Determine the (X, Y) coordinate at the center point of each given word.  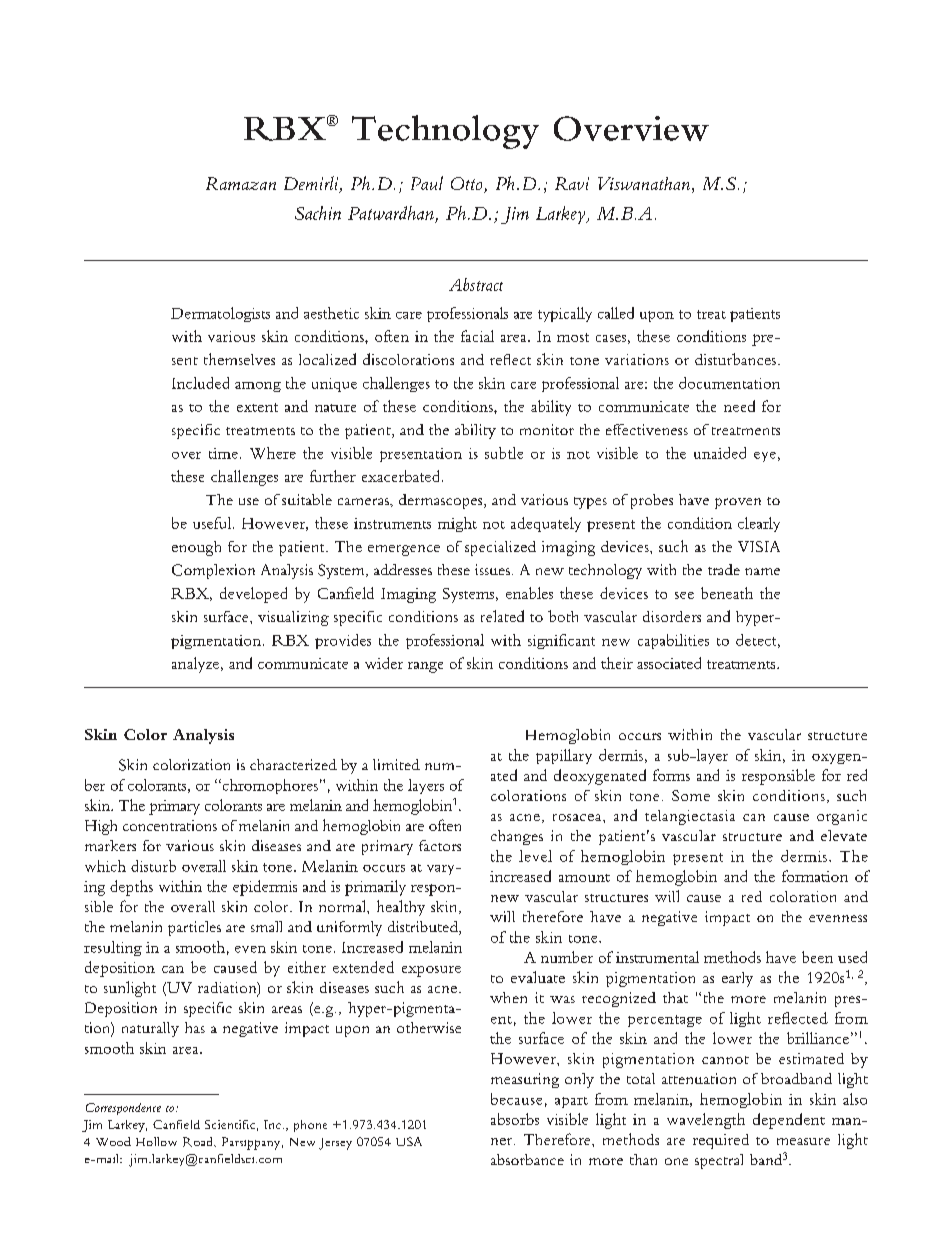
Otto (468, 185)
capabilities (673, 641)
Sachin (318, 213)
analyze (197, 665)
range (425, 667)
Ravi (572, 183)
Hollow (156, 1141)
